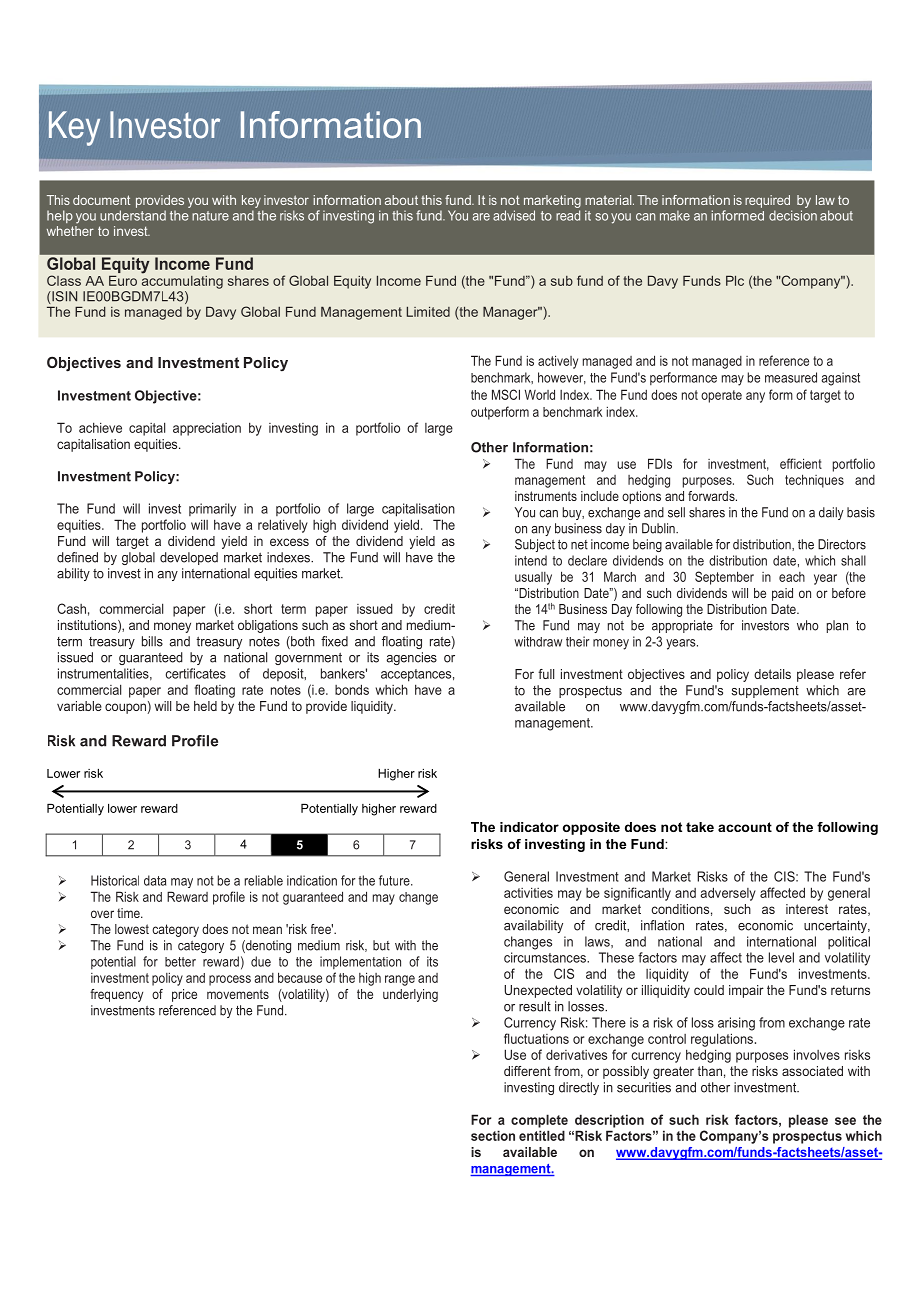  Describe the element at coordinates (133, 215) in the screenshot. I see `understand` at that location.
